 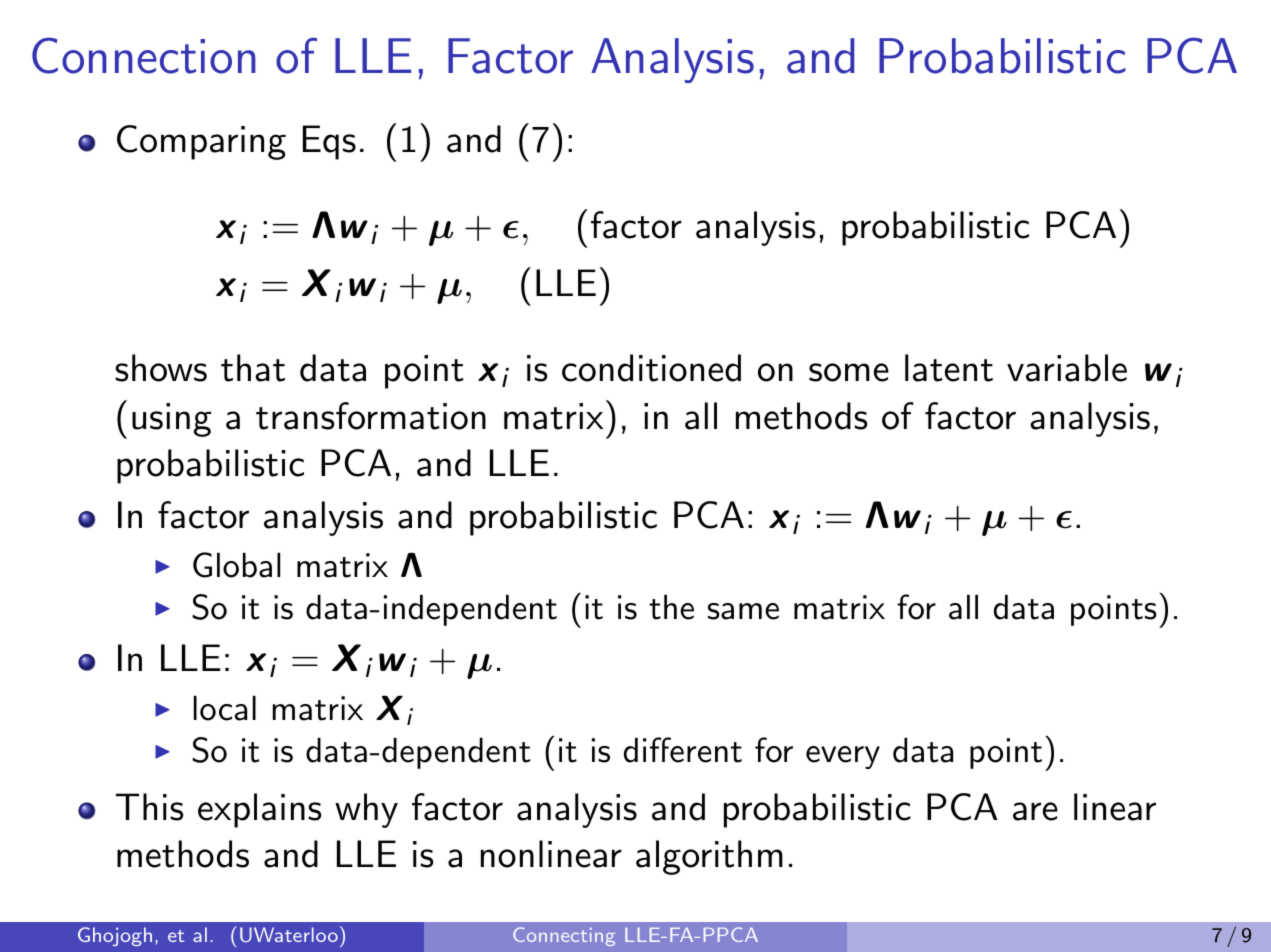 I want to click on every, so click(x=843, y=757).
